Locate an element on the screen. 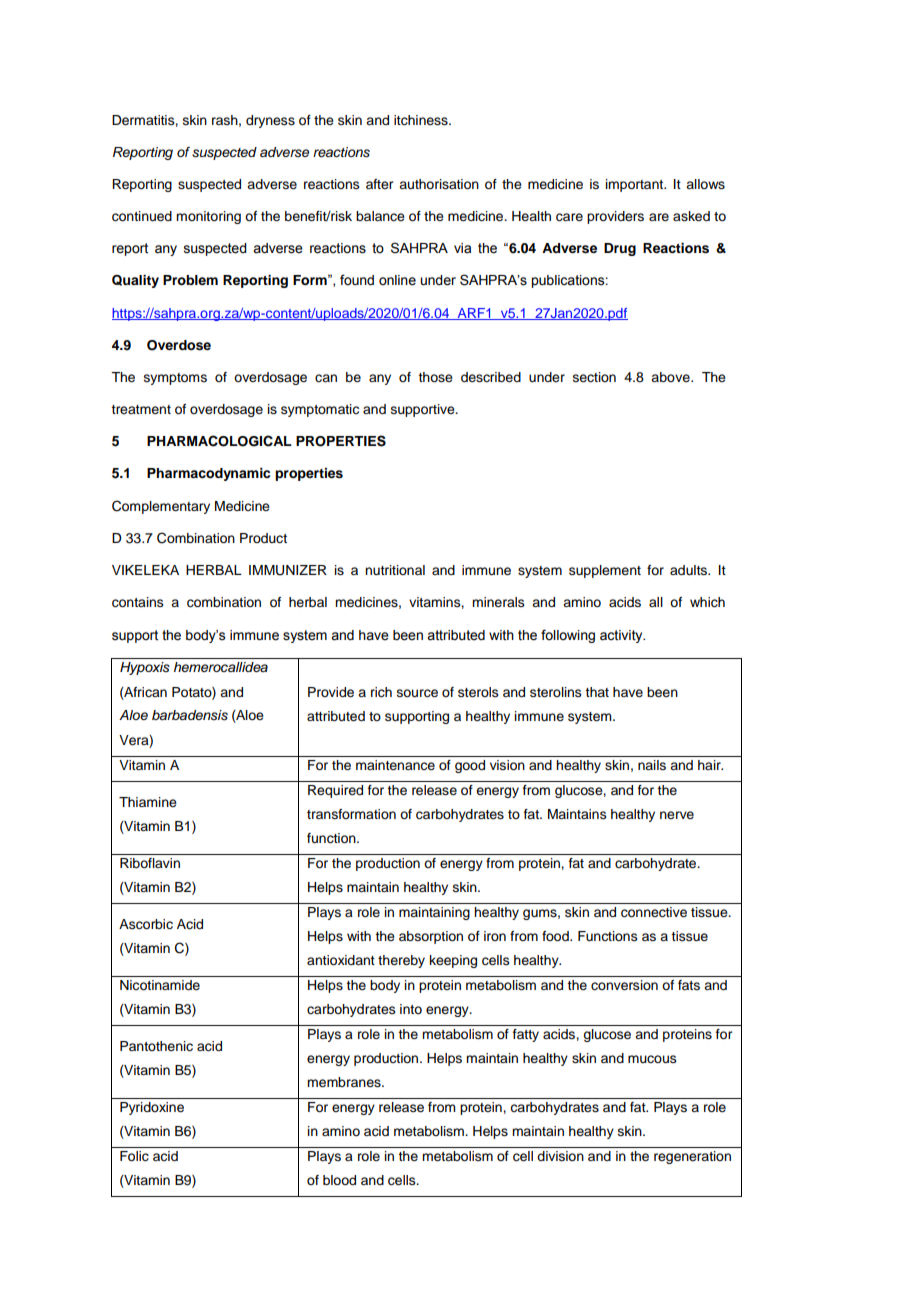 The width and height of the screenshot is (924, 1308). activity is located at coordinates (622, 636).
